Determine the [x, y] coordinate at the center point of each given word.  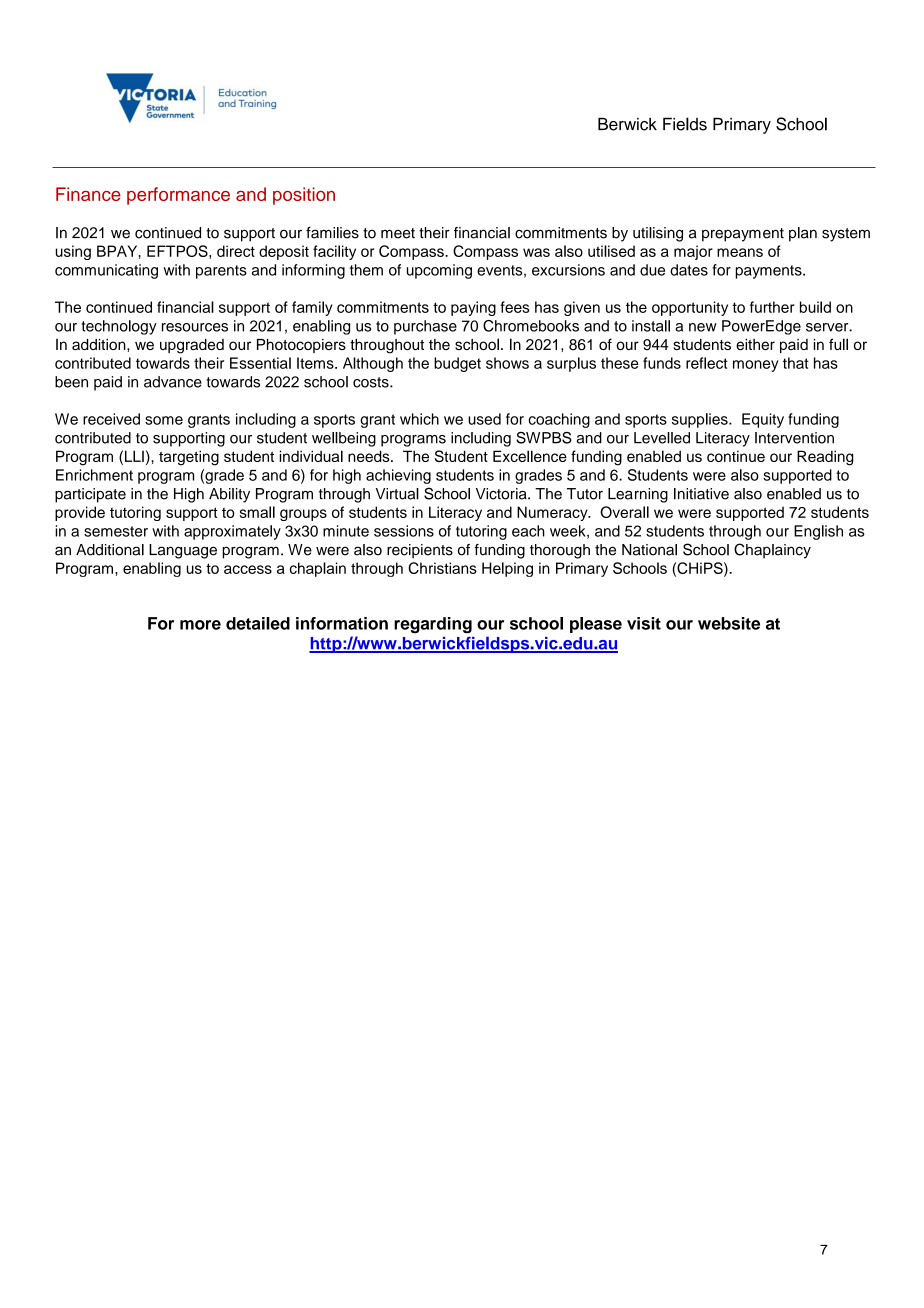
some [164, 420]
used [484, 419]
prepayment [743, 235]
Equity [763, 420]
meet [398, 233]
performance [178, 196]
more [200, 625]
